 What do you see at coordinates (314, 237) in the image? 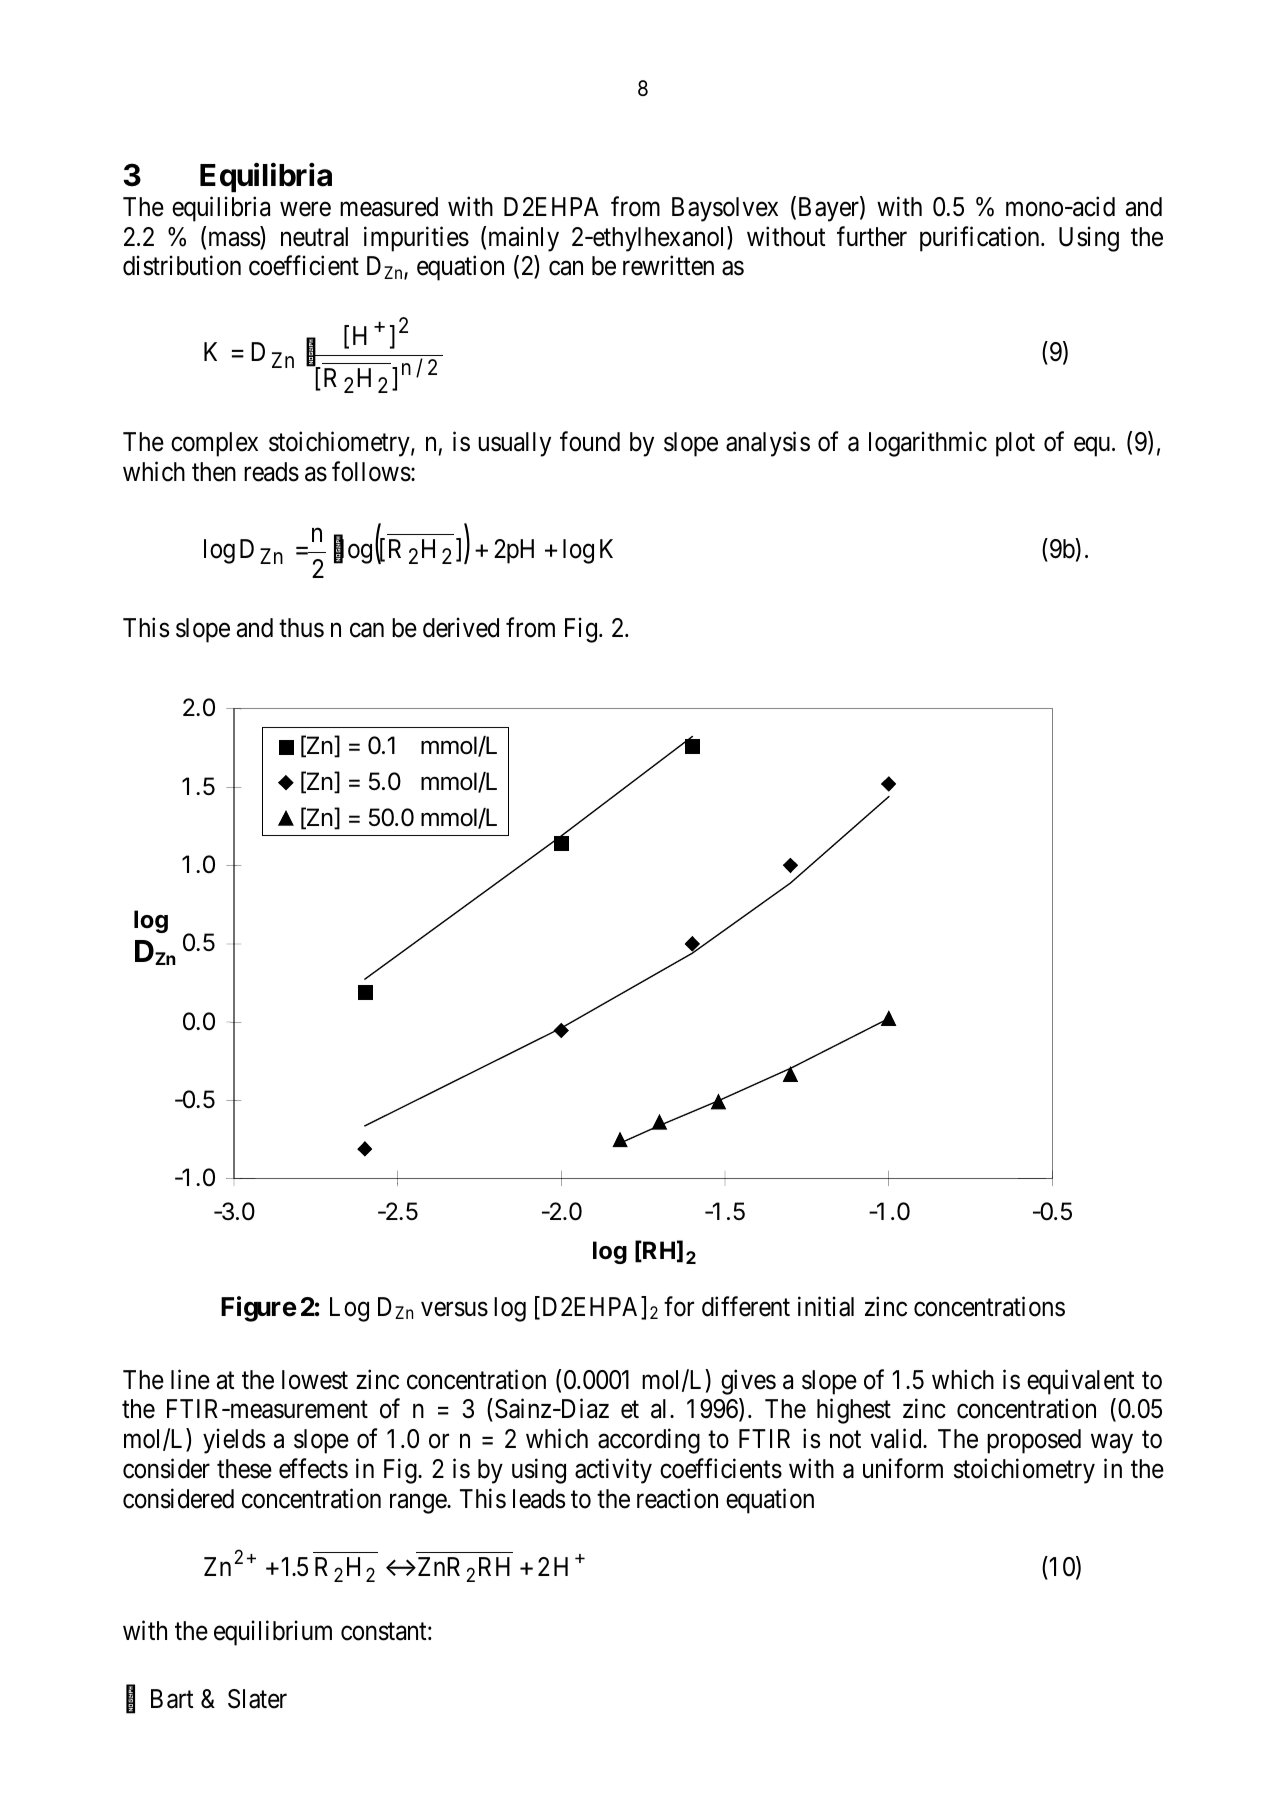
I see `neutral` at bounding box center [314, 237].
